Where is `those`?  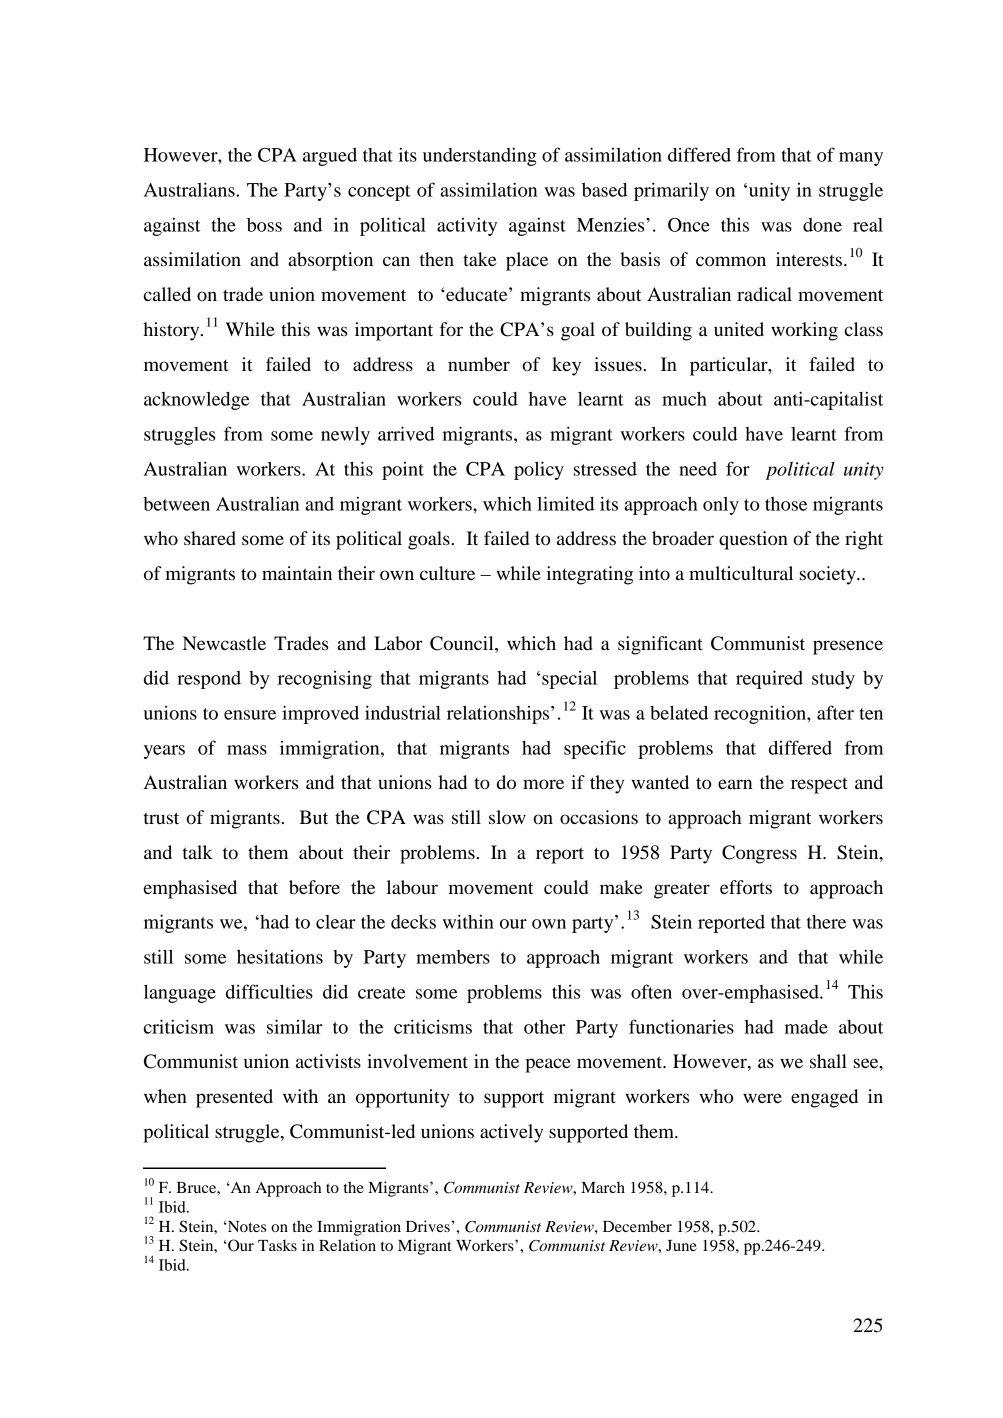 those is located at coordinates (786, 504).
